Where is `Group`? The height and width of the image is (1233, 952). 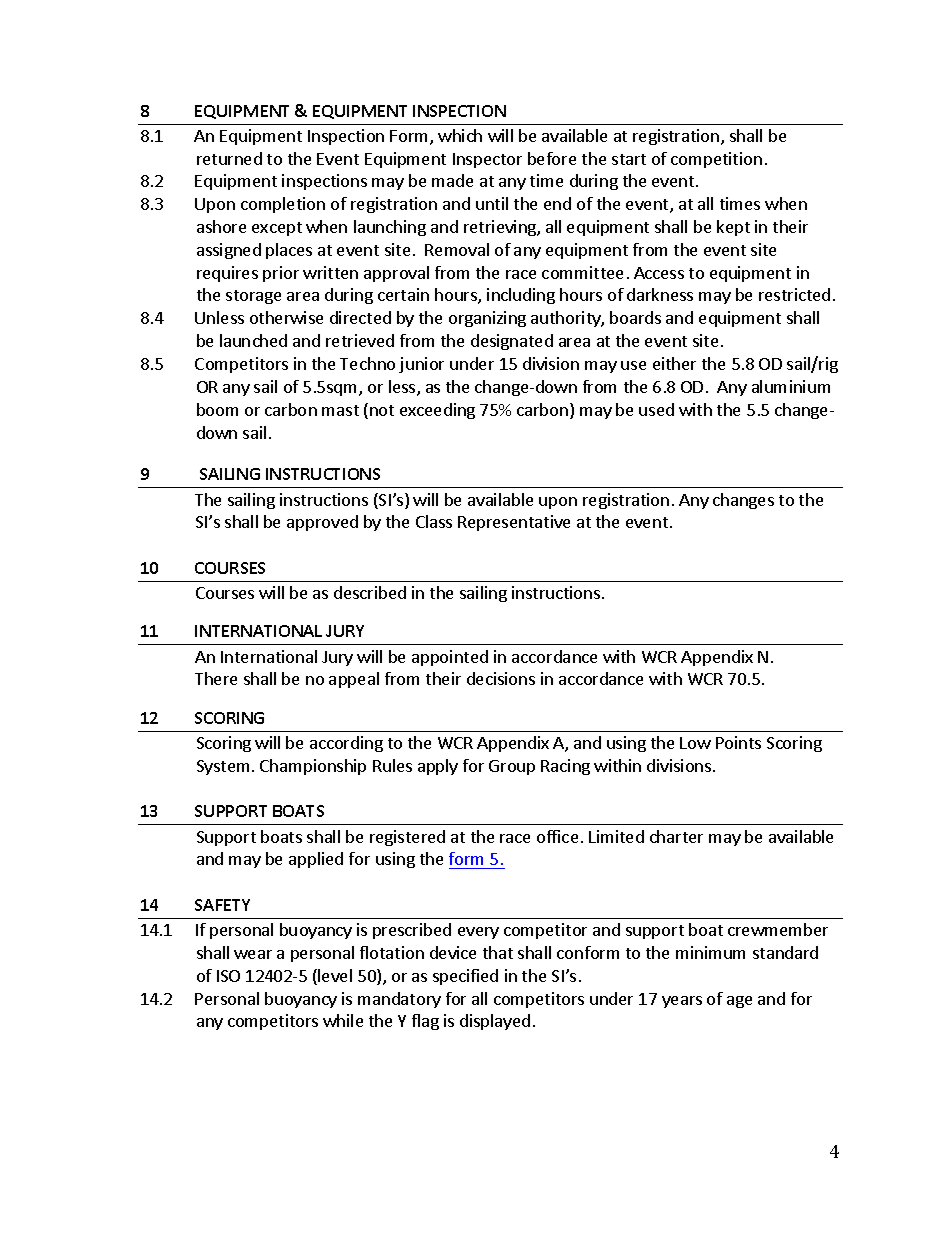
Group is located at coordinates (512, 767).
